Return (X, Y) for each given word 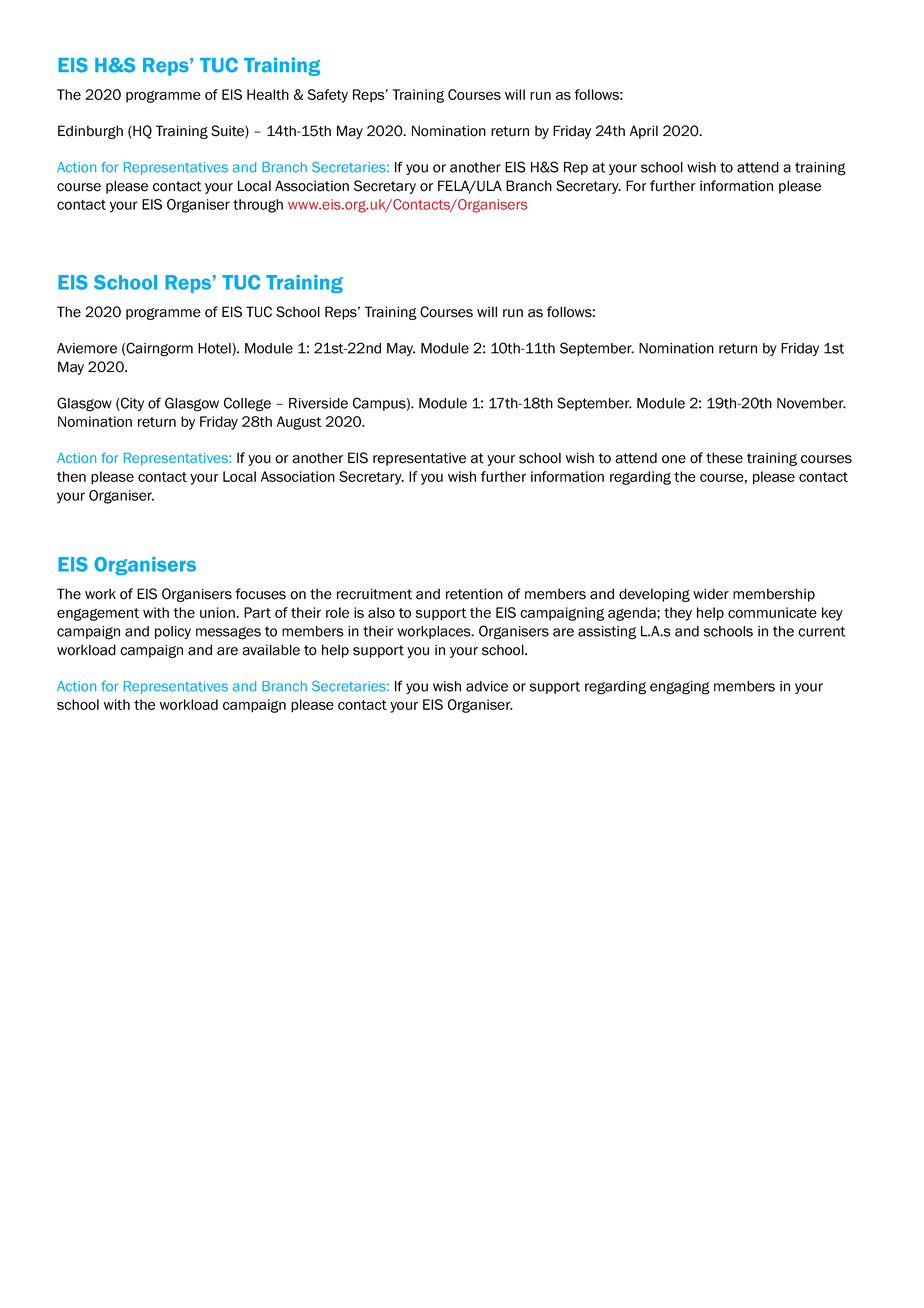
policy (173, 632)
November (811, 403)
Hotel (215, 349)
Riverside (318, 403)
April (644, 132)
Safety (328, 96)
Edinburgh (90, 132)
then (71, 476)
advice (487, 686)
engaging (680, 688)
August (299, 423)
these (724, 458)
